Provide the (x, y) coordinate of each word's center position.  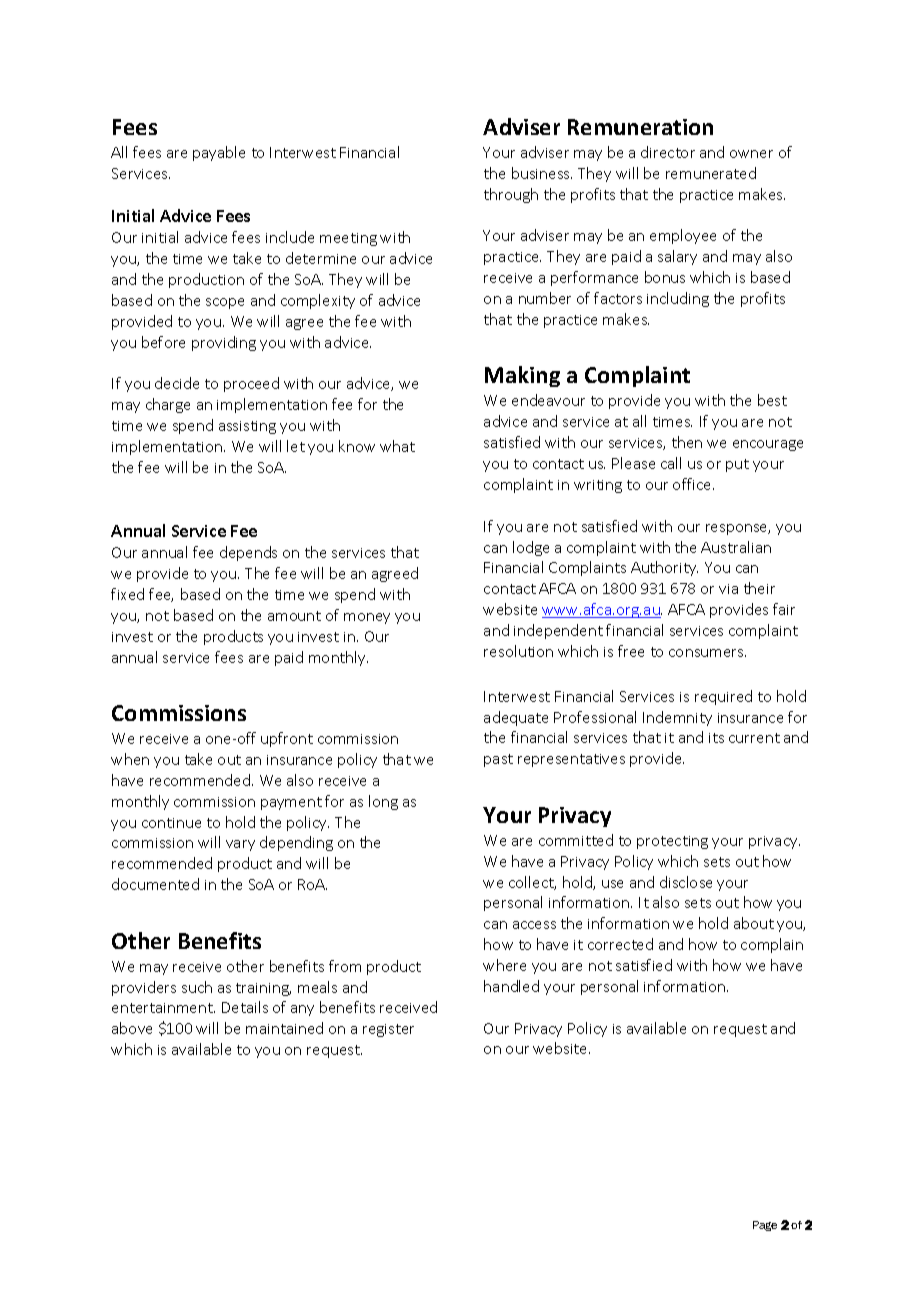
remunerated (711, 173)
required (723, 697)
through (511, 195)
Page (765, 1226)
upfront (287, 739)
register (388, 1030)
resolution (518, 651)
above (132, 1028)
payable (219, 153)
